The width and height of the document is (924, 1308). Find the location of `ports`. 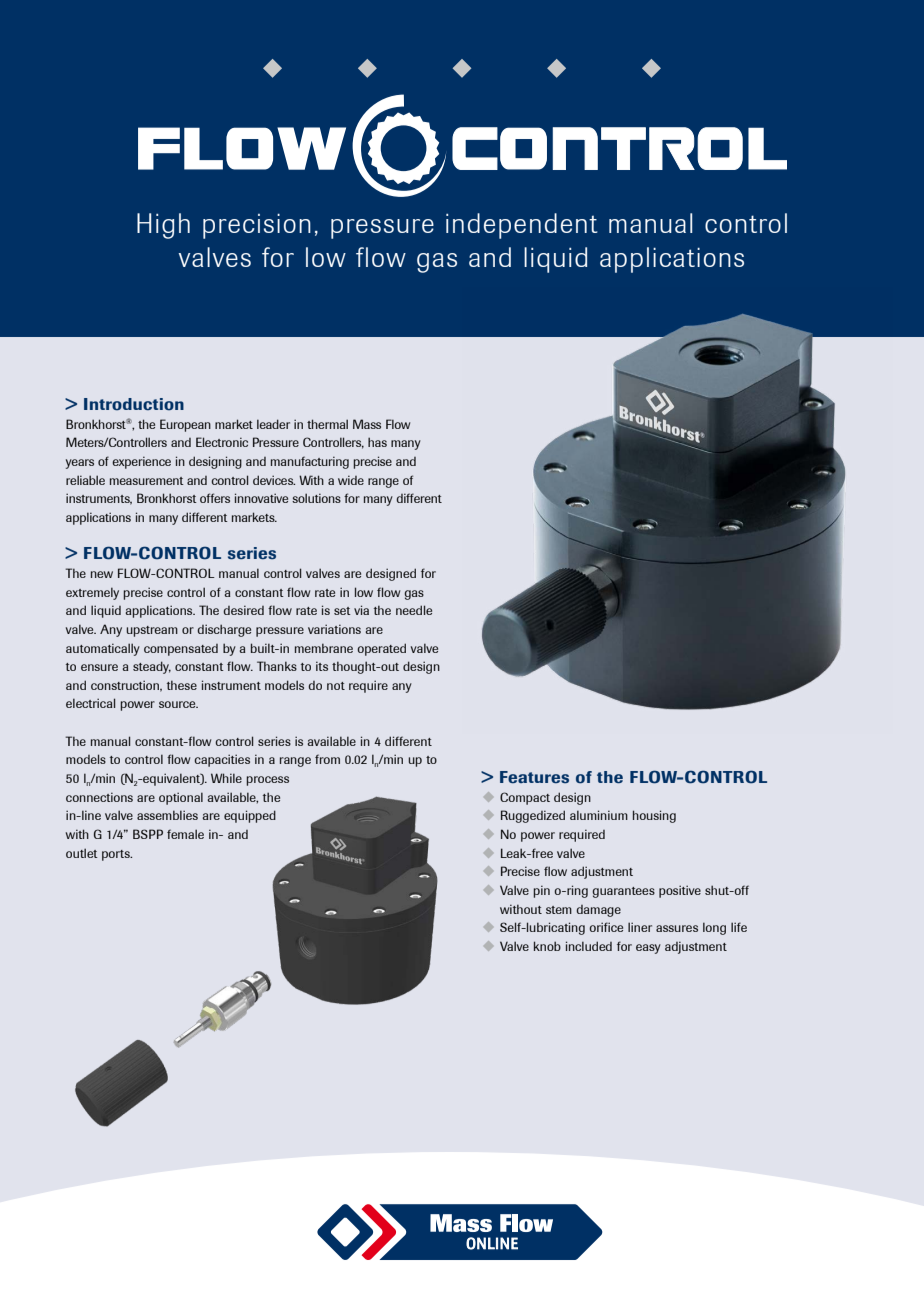

ports is located at coordinates (117, 855).
